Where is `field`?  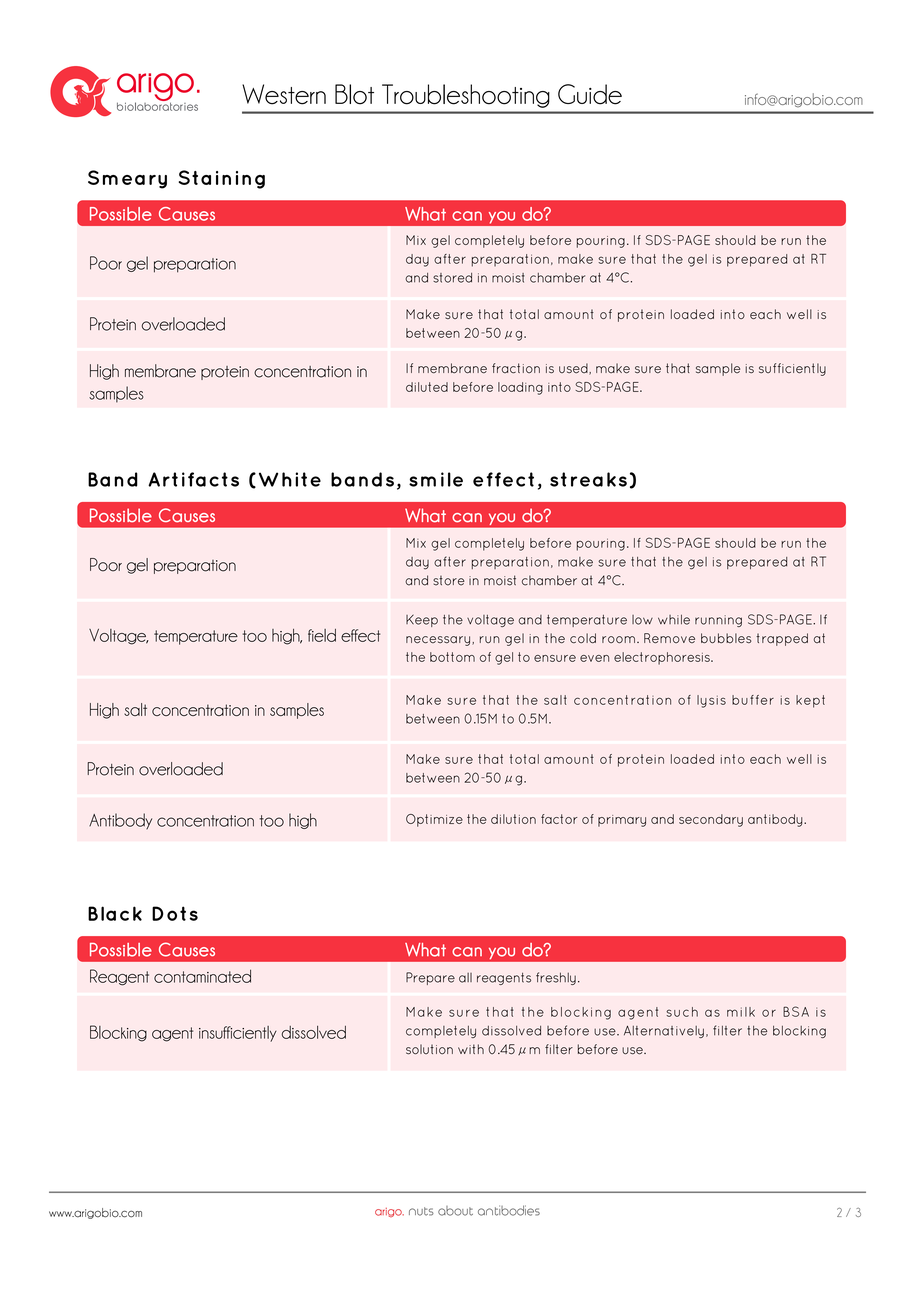
field is located at coordinates (322, 635).
